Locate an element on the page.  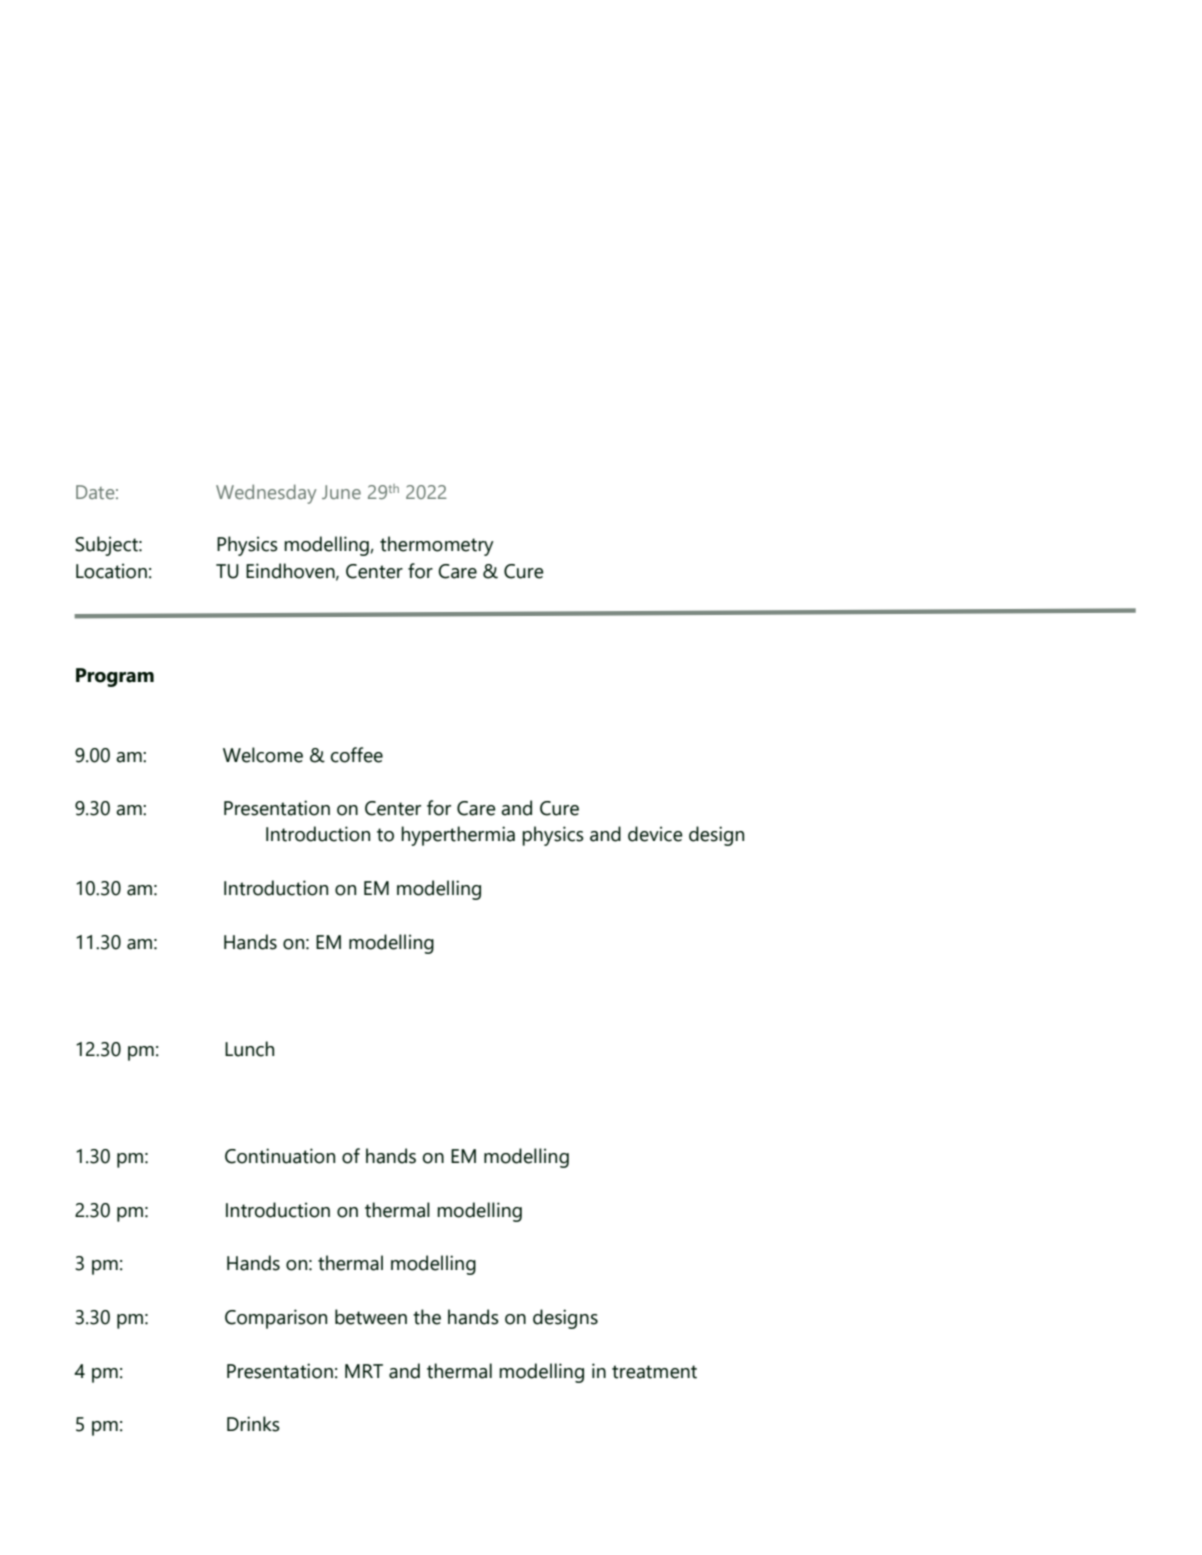
device is located at coordinates (655, 834).
